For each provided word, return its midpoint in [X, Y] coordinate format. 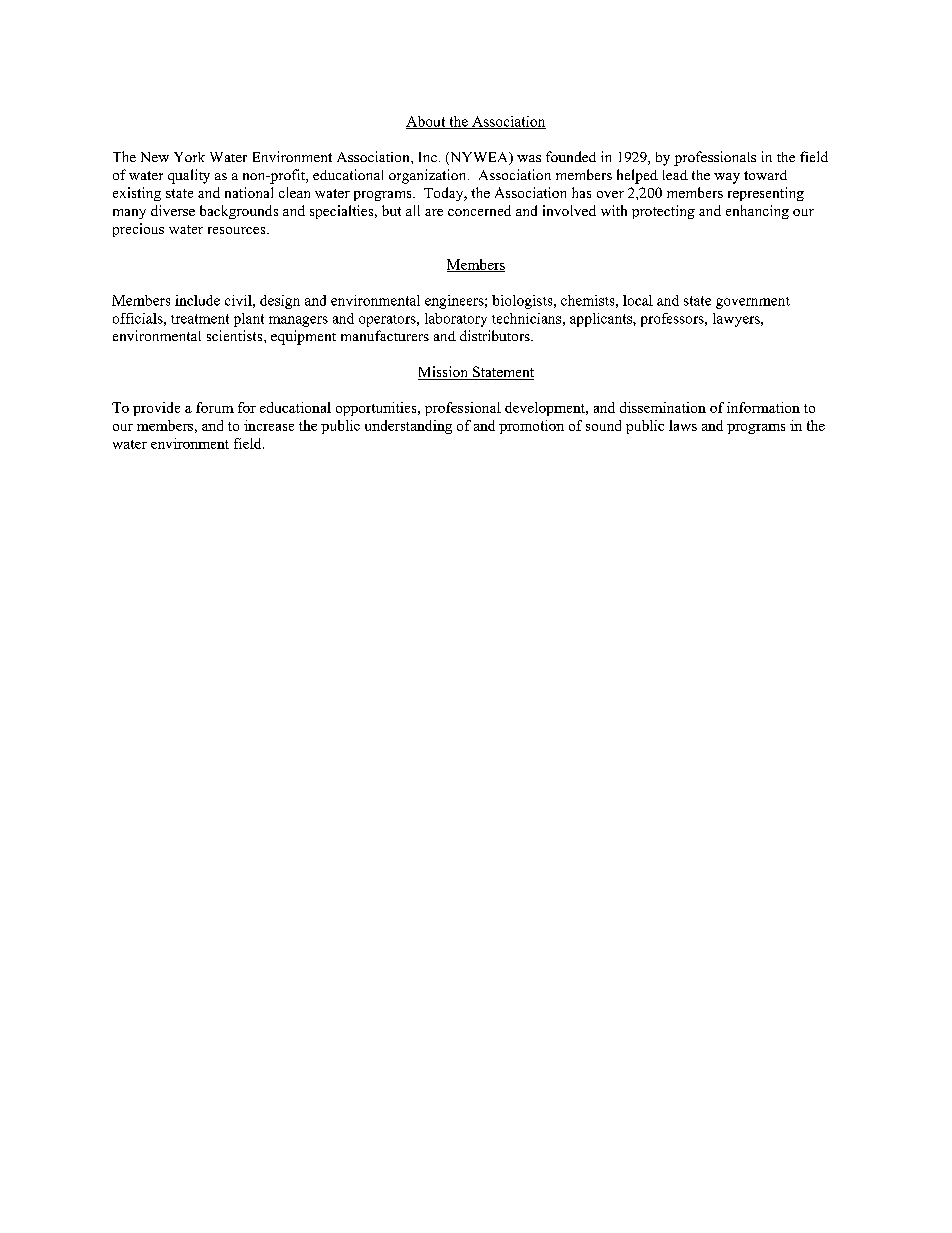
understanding [408, 427]
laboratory [456, 320]
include [197, 300]
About [427, 122]
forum [215, 407]
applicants [602, 320]
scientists [236, 335]
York [189, 157]
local [638, 300]
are [434, 212]
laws [683, 425]
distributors [496, 335]
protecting [663, 212]
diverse [173, 210]
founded [571, 156]
